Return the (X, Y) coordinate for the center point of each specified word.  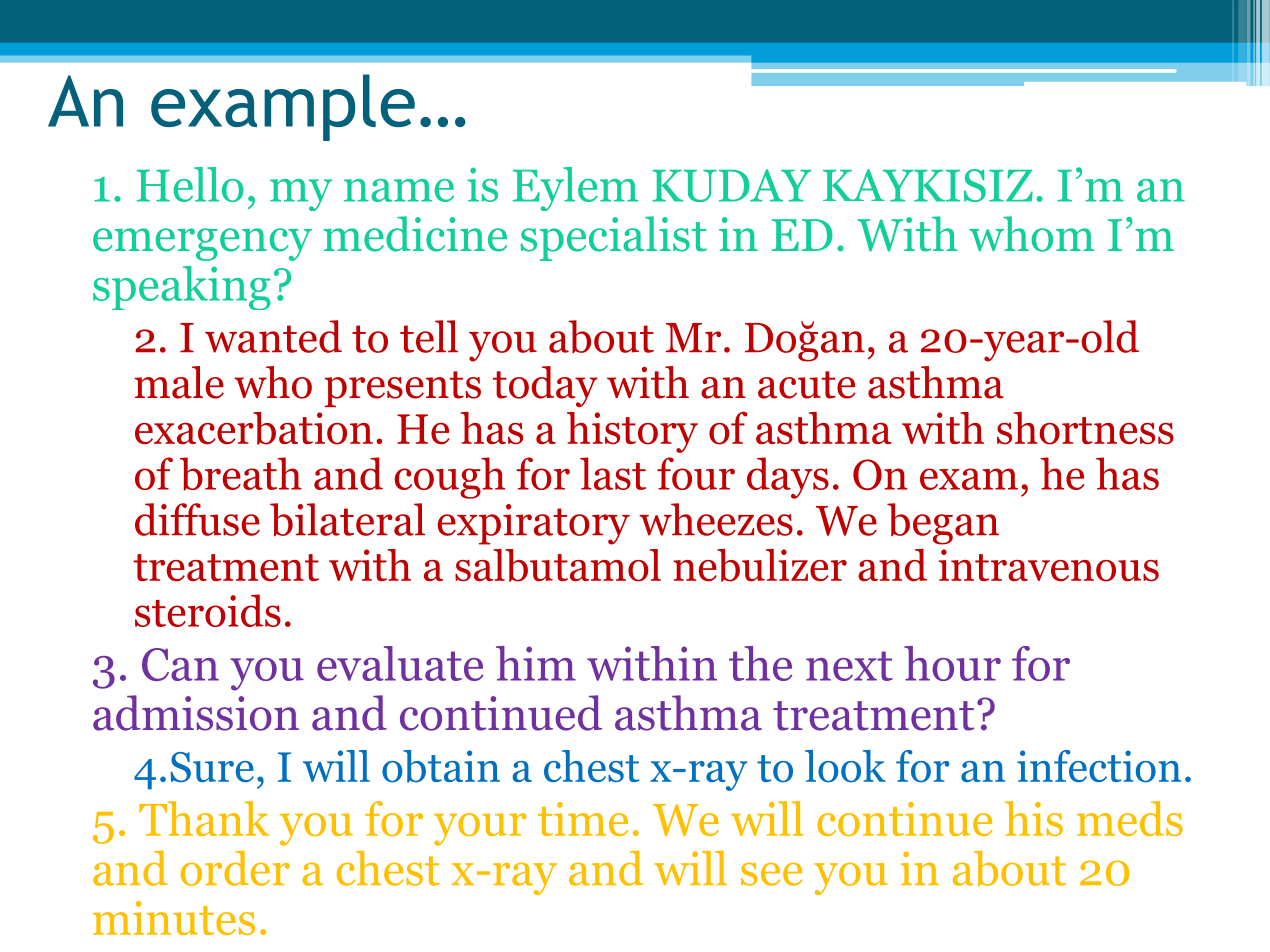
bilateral (347, 519)
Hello (190, 184)
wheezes (716, 519)
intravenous (1048, 565)
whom (1031, 234)
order (235, 868)
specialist (614, 238)
